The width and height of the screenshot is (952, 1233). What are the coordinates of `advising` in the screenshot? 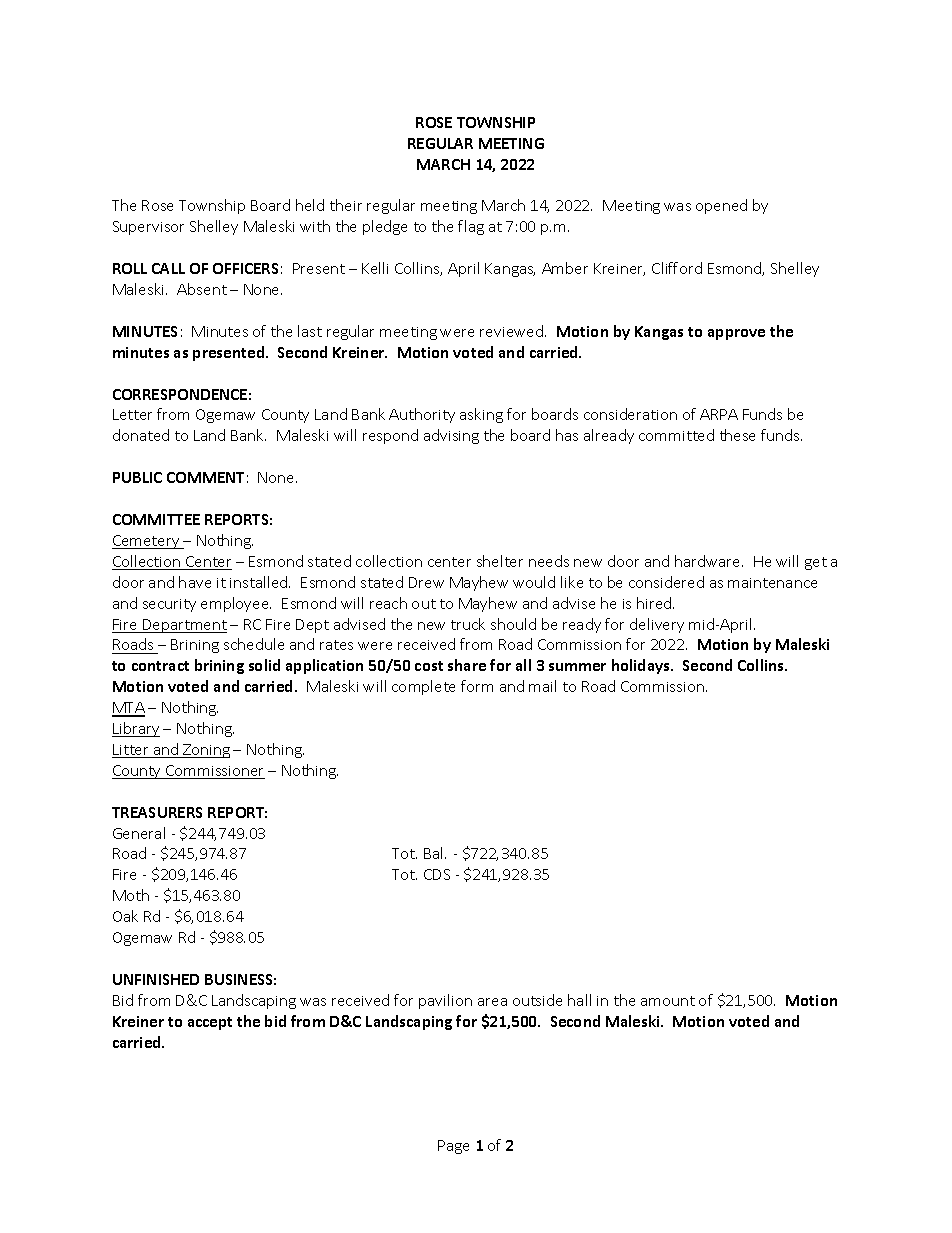 It's located at (451, 436).
